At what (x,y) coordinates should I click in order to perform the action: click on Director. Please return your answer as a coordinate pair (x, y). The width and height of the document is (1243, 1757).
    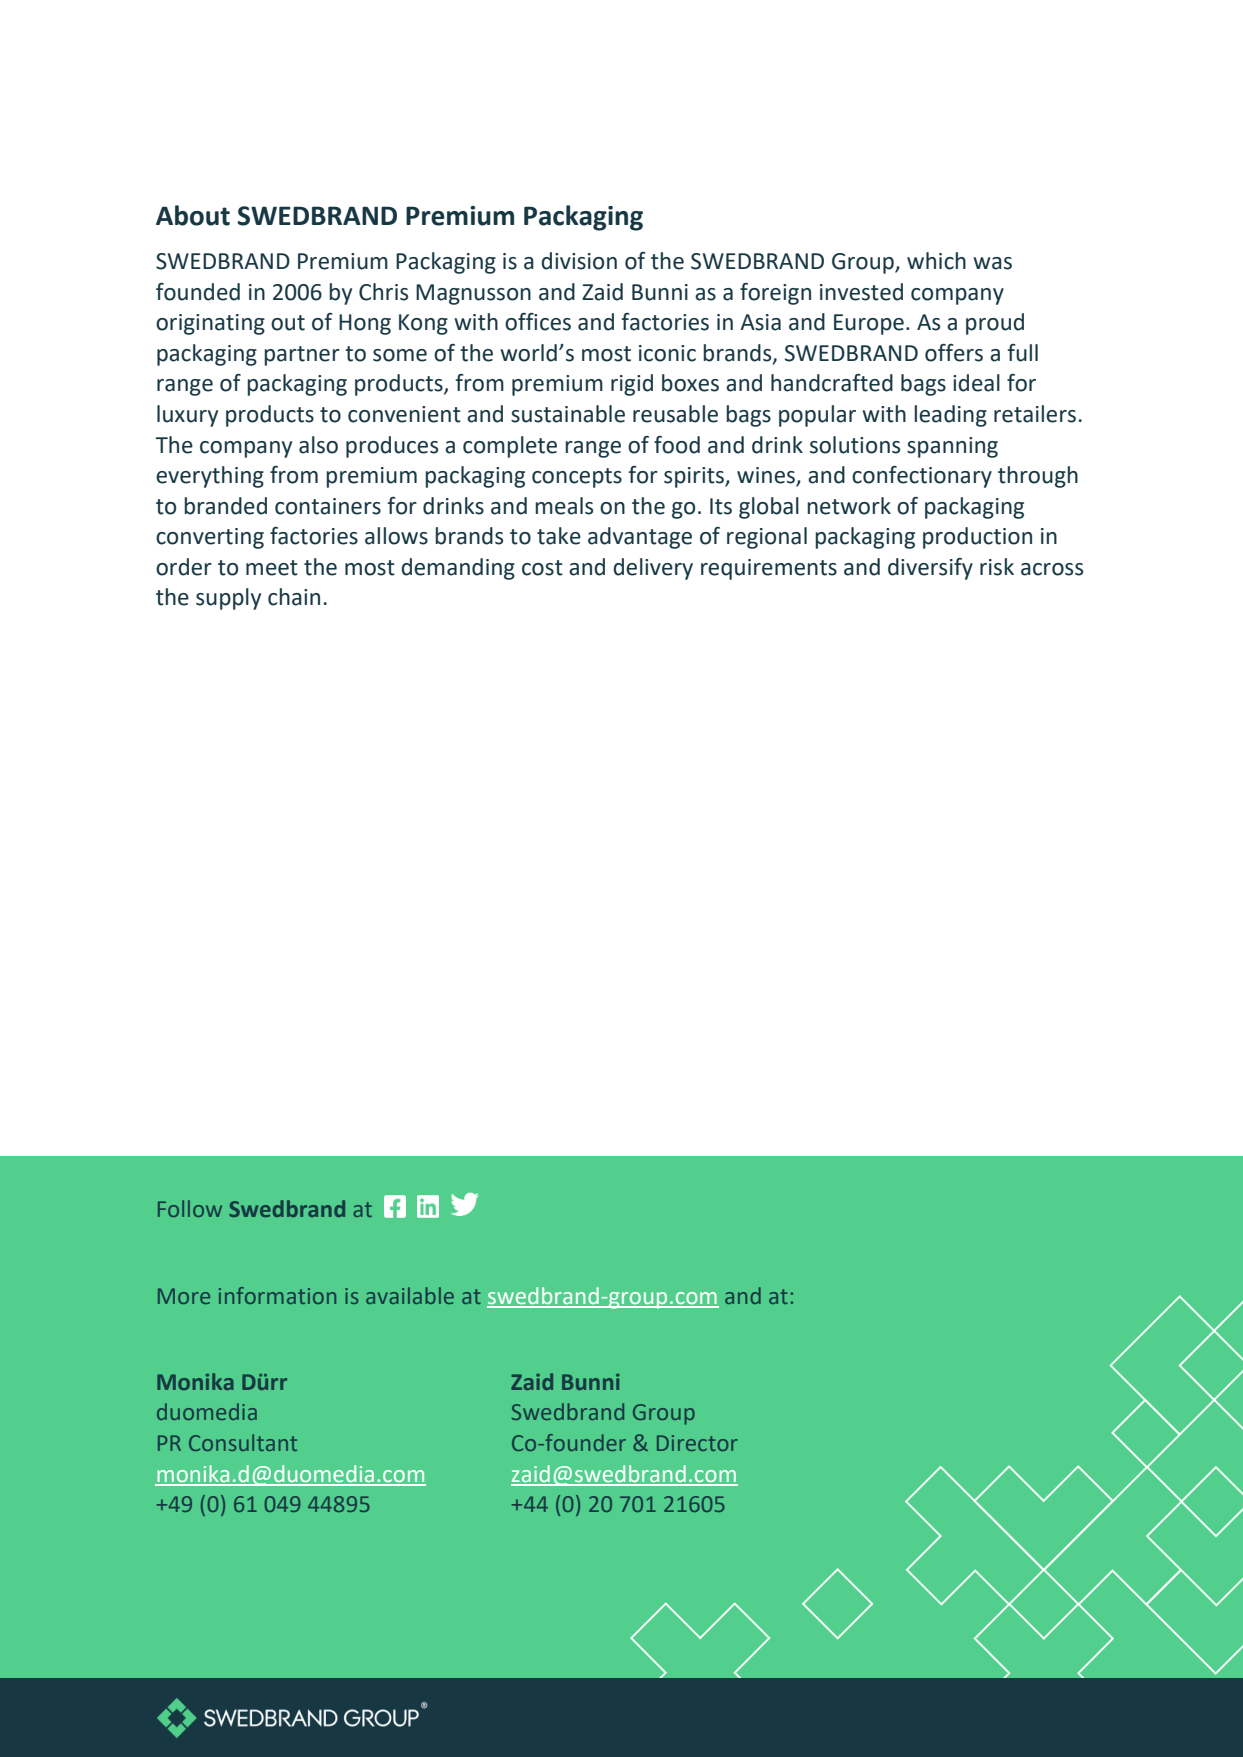
    Looking at the image, I should click on (697, 1443).
